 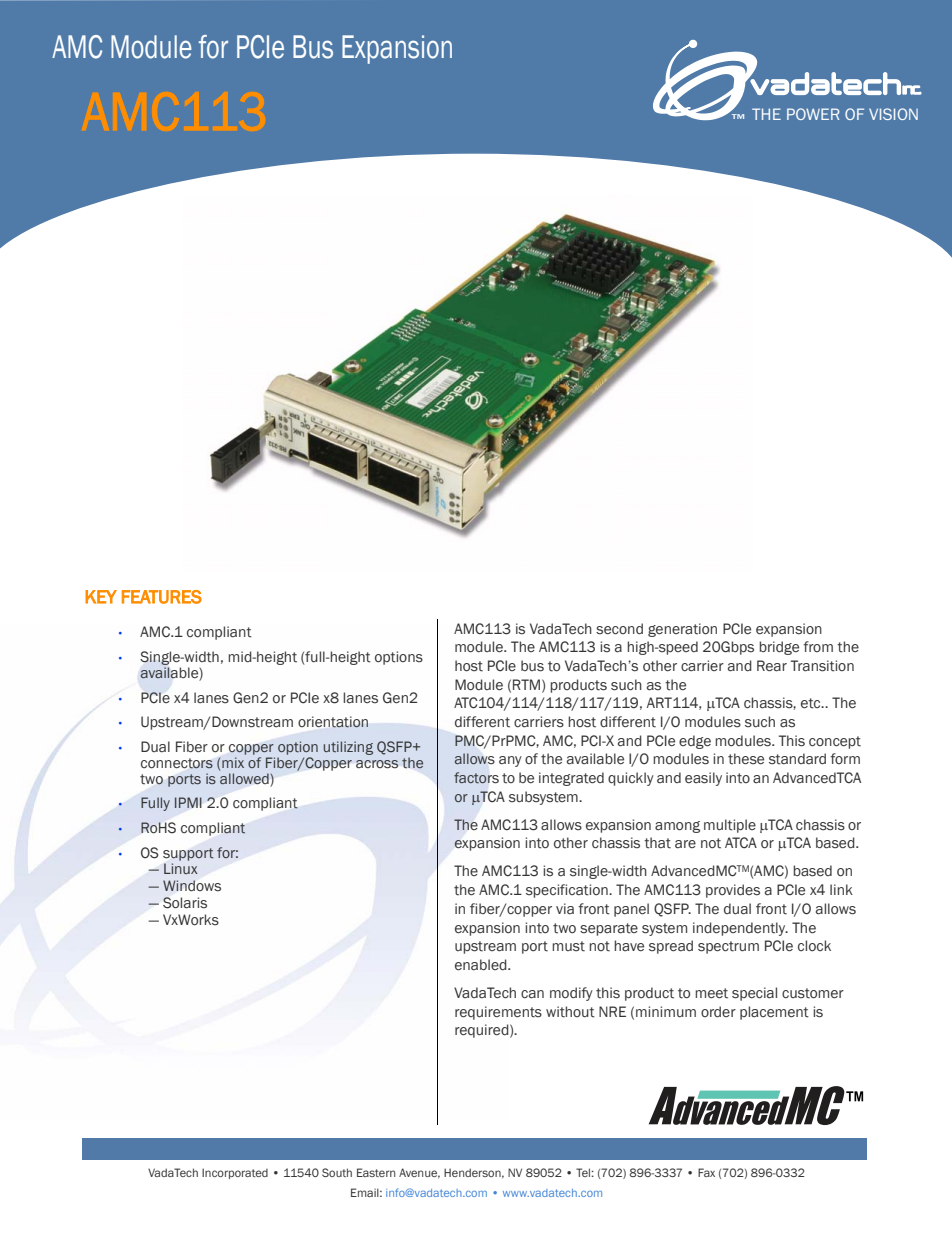 What do you see at coordinates (419, 1173) in the screenshot?
I see `Avenue` at bounding box center [419, 1173].
